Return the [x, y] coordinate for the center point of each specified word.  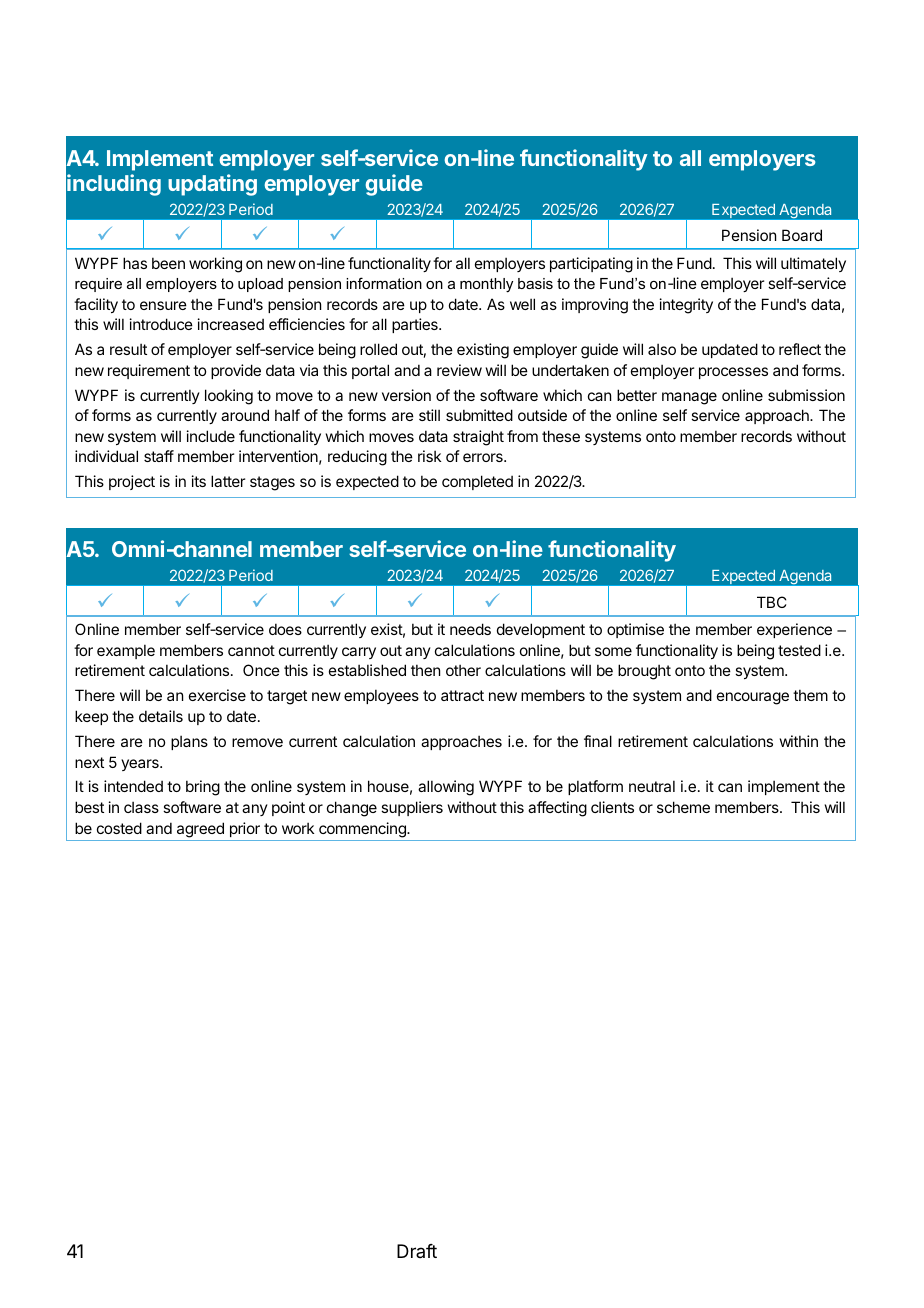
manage [689, 398]
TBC [772, 602]
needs [470, 629]
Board [802, 235]
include [211, 436]
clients [612, 807]
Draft [417, 1251]
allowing [446, 788]
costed [119, 828]
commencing [363, 830]
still [429, 415]
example [126, 651]
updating [212, 185]
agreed [200, 830]
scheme [683, 807]
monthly [486, 285]
